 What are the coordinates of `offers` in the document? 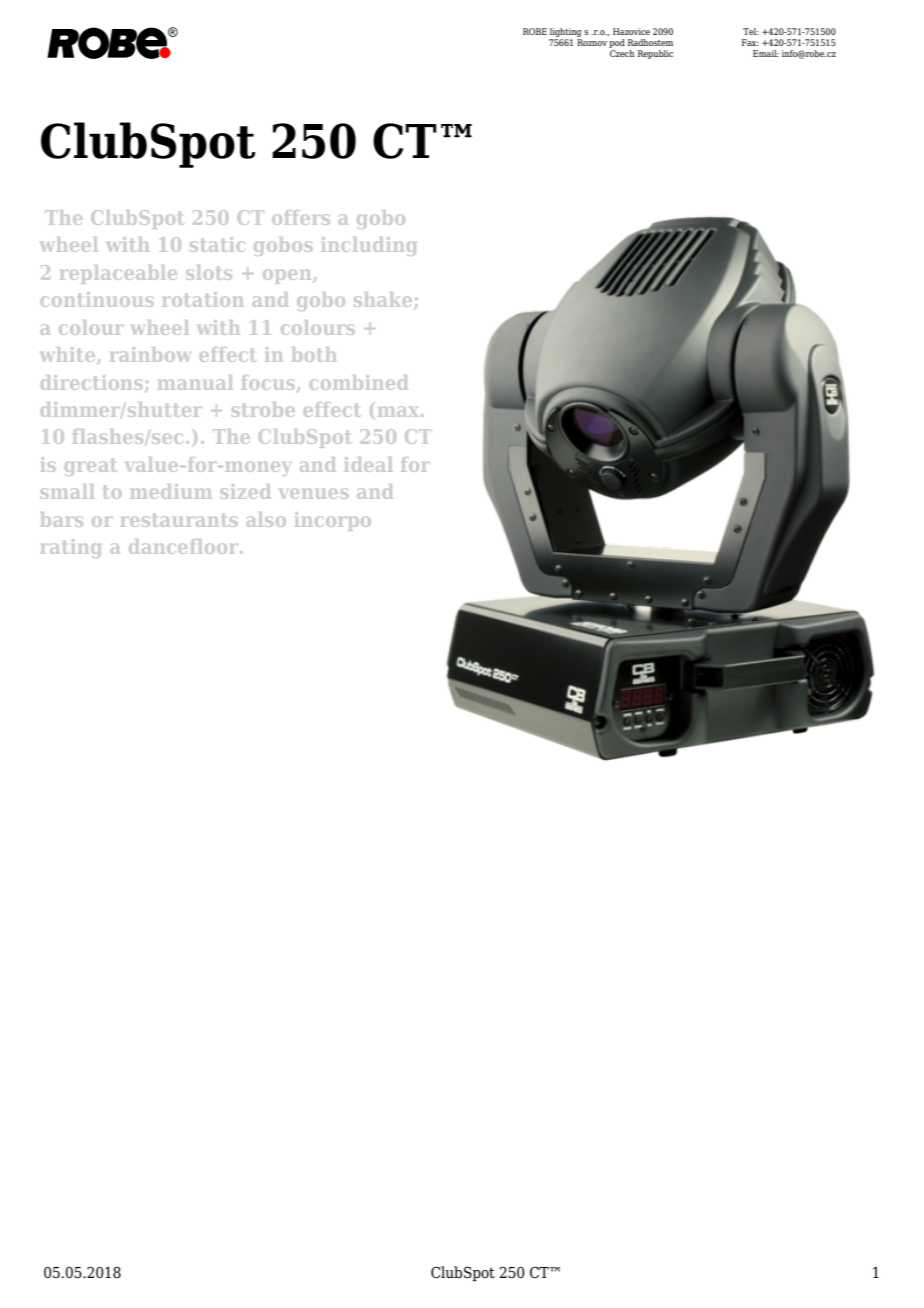 It's located at (301, 217).
